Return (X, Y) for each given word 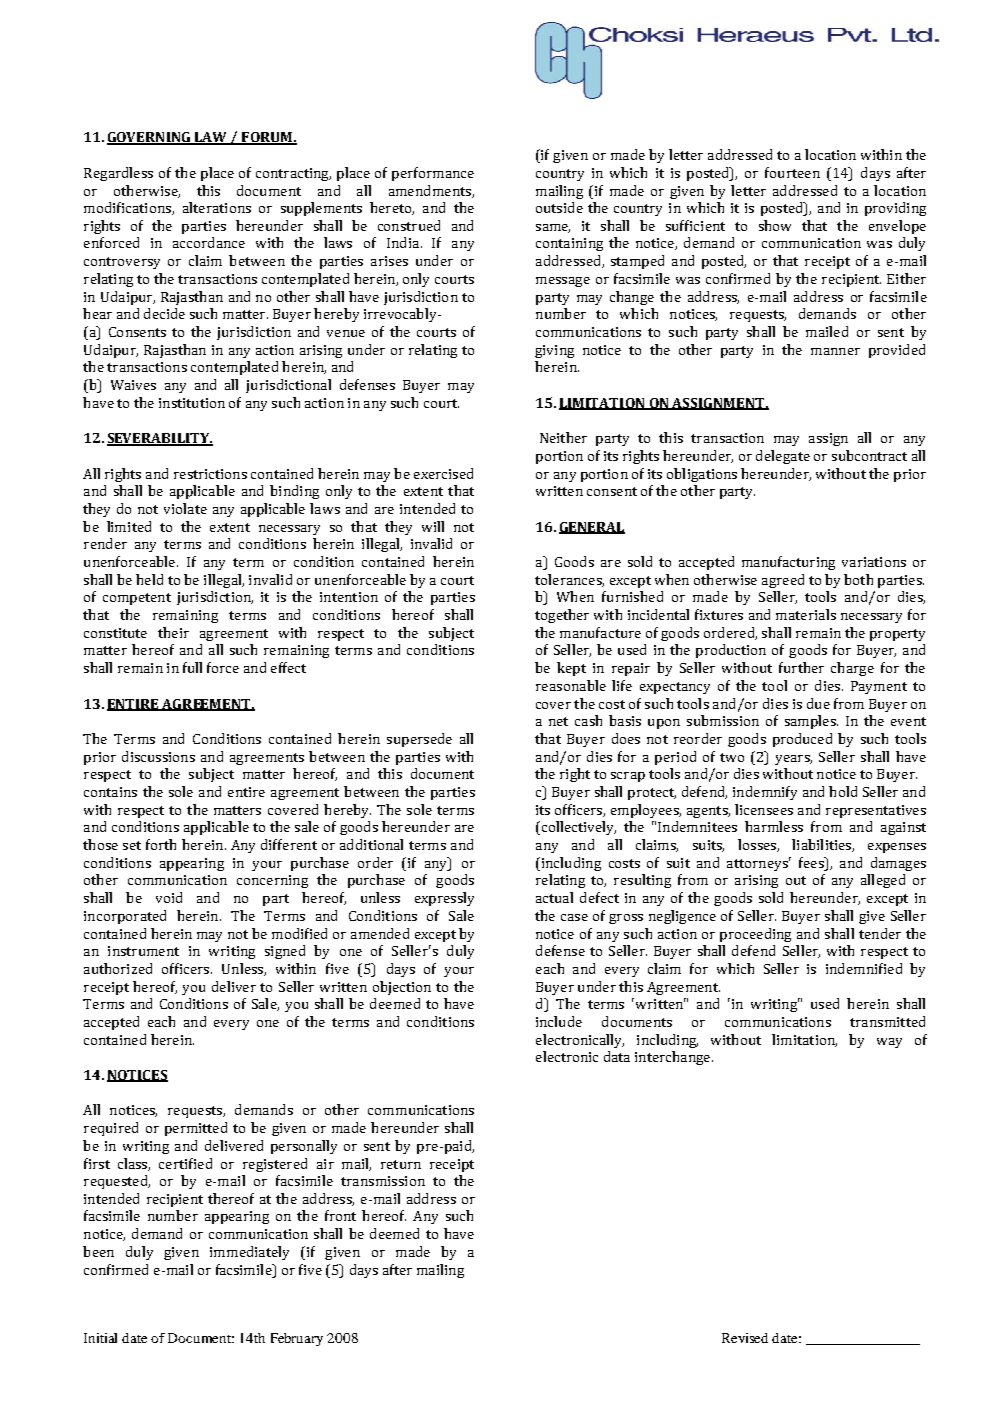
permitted (196, 1129)
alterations (217, 207)
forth (161, 844)
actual (554, 897)
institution (192, 403)
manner (835, 351)
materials (806, 614)
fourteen (792, 172)
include (559, 1021)
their (173, 632)
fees (812, 862)
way (889, 1043)
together (562, 616)
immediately (249, 1253)
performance (433, 174)
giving (554, 351)
